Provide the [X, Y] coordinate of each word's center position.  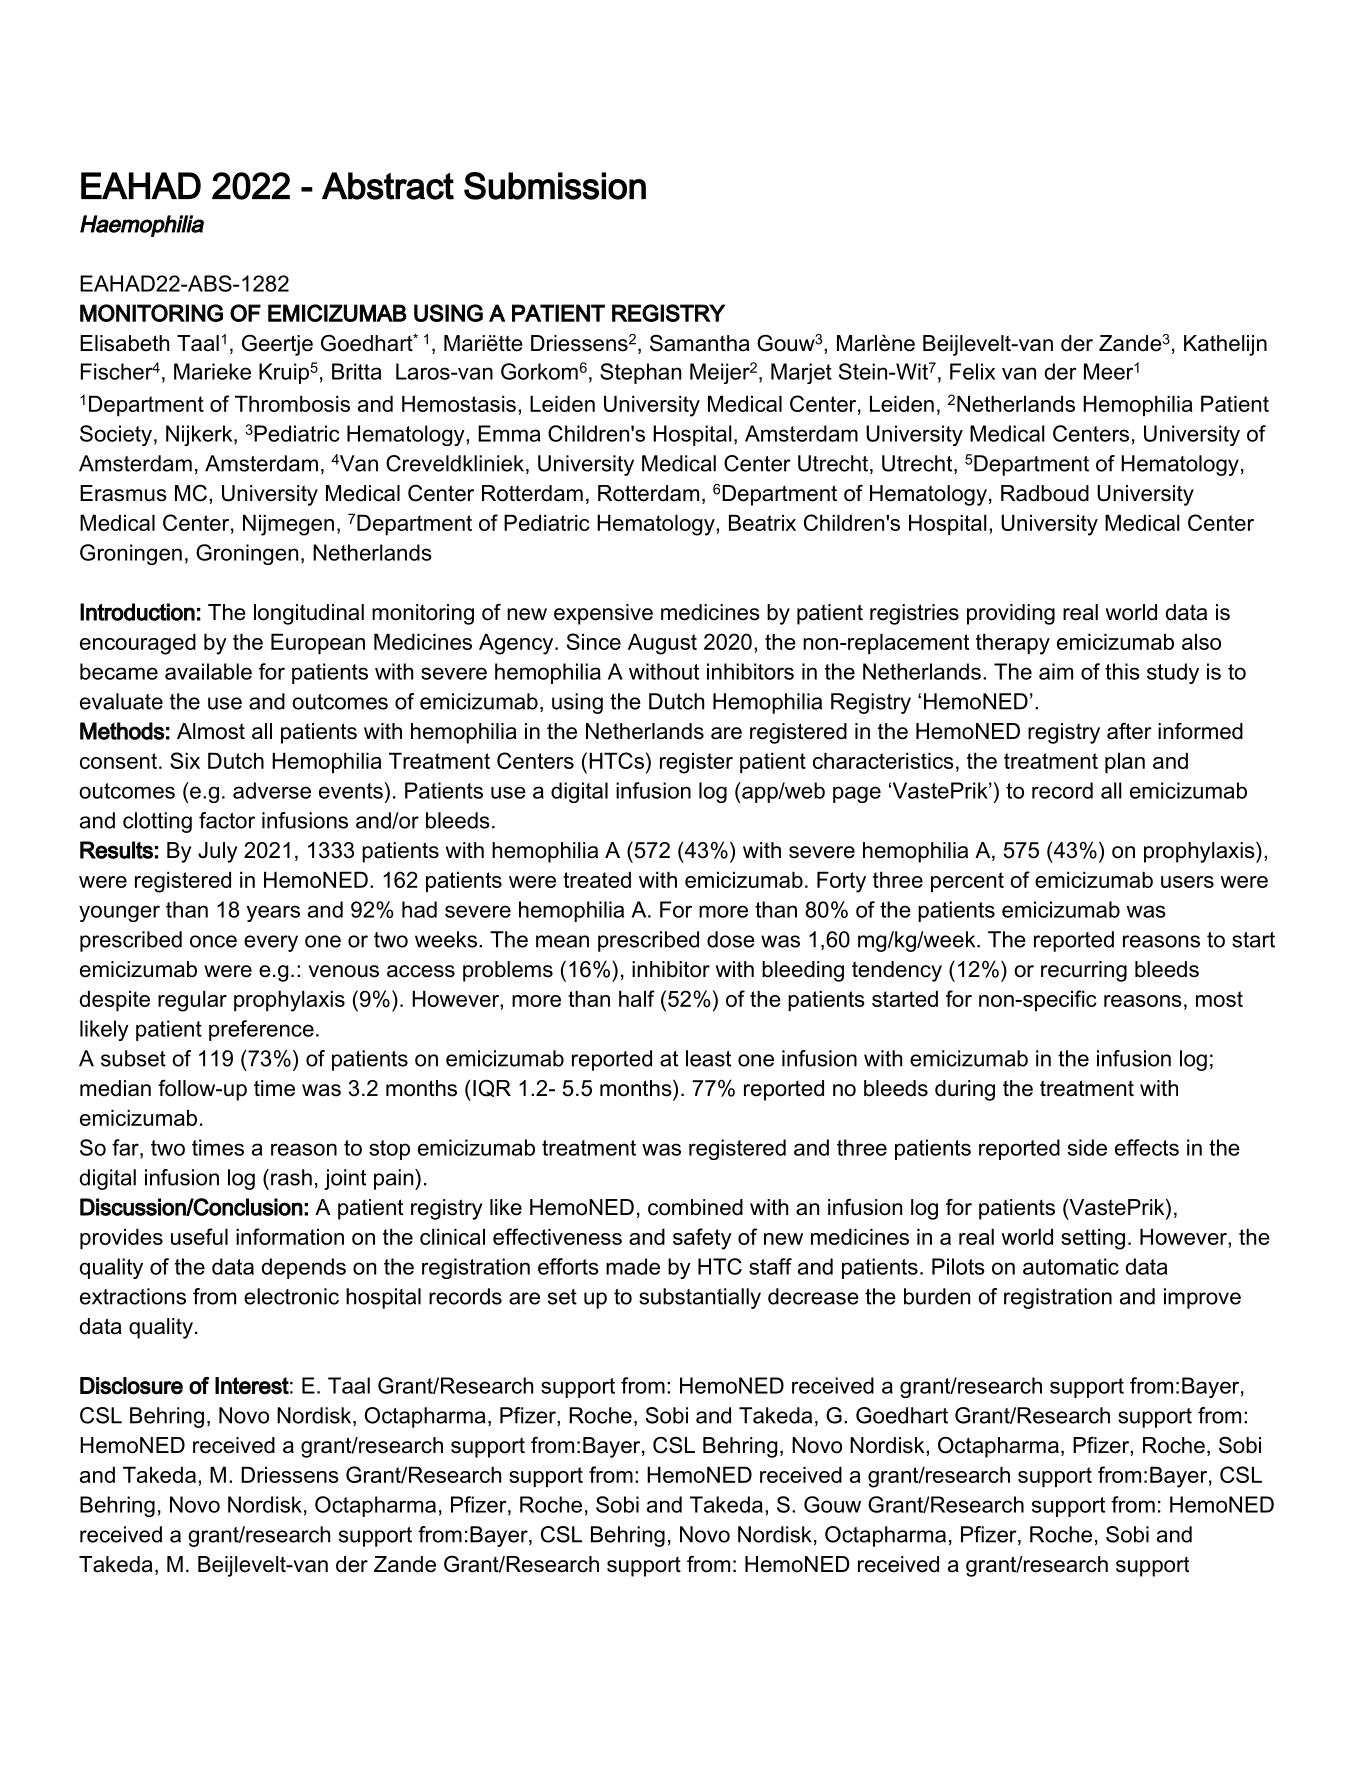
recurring [1084, 971]
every [271, 943]
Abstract [388, 186]
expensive [603, 614]
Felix [972, 371]
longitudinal [309, 614]
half [637, 998]
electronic [291, 1296]
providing [1011, 614]
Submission [555, 186]
